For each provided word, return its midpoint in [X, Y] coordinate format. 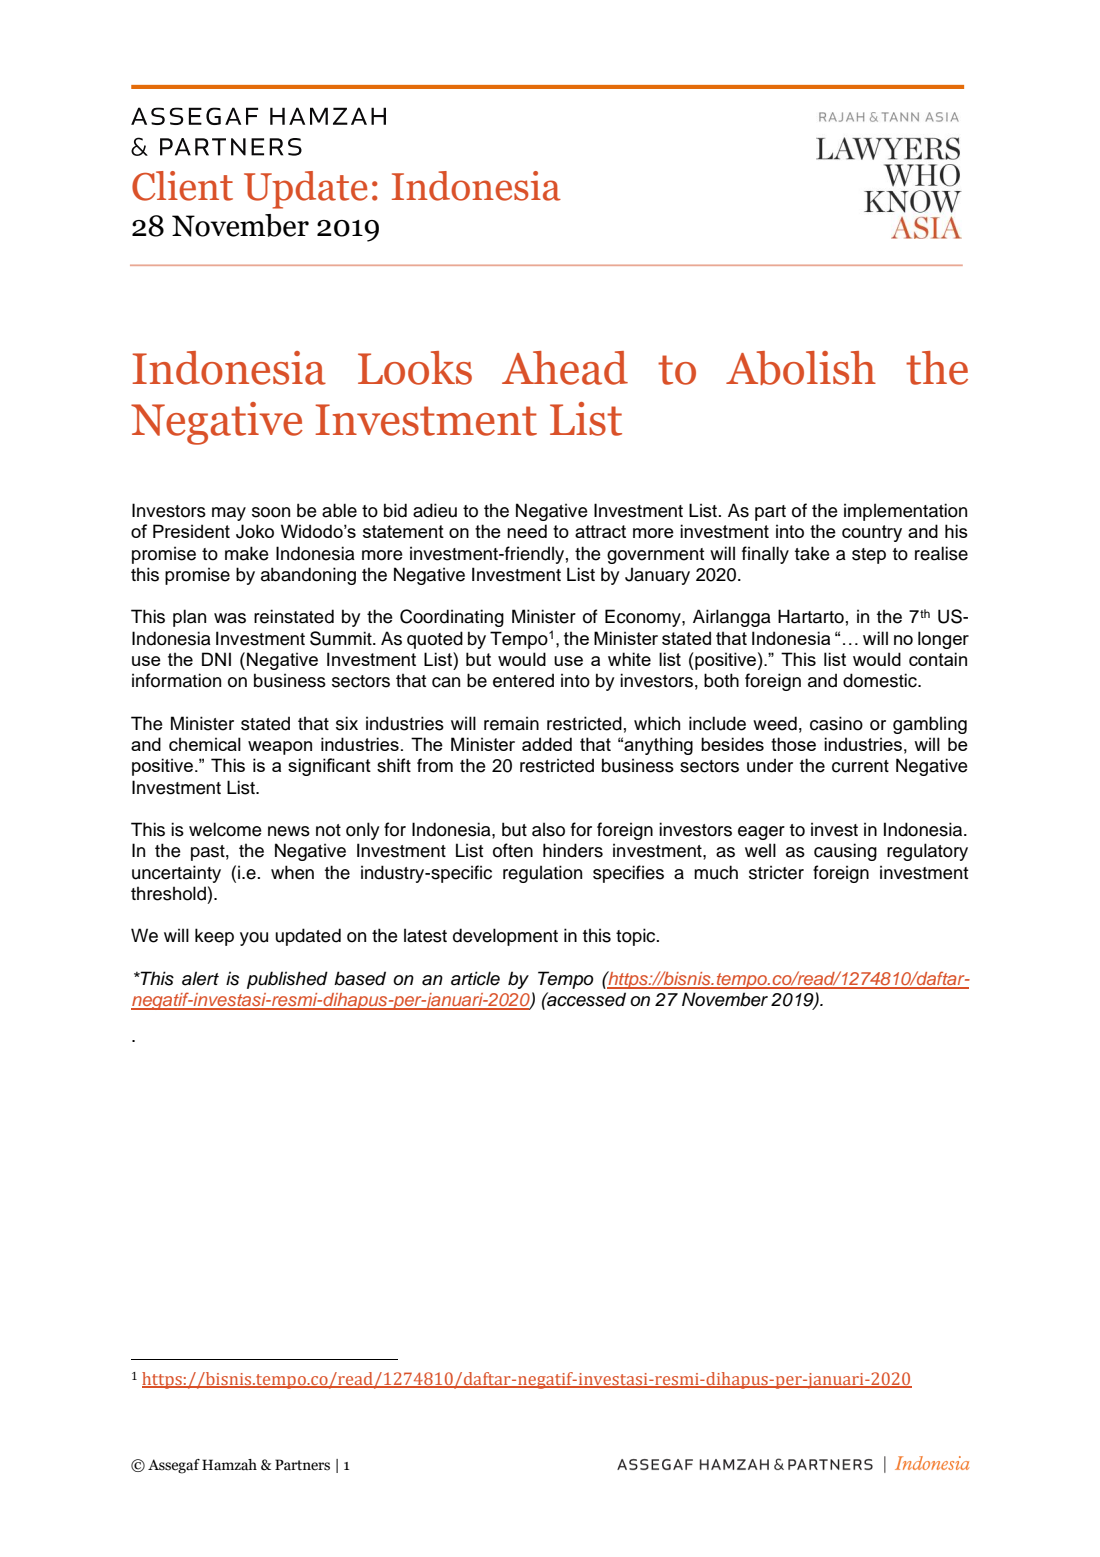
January [657, 576]
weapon [280, 748]
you [254, 939]
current [860, 766]
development [505, 937]
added [547, 744]
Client [182, 186]
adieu [435, 510]
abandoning [308, 576]
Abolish [801, 368]
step [869, 556]
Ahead [565, 368]
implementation [905, 512]
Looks [415, 368]
